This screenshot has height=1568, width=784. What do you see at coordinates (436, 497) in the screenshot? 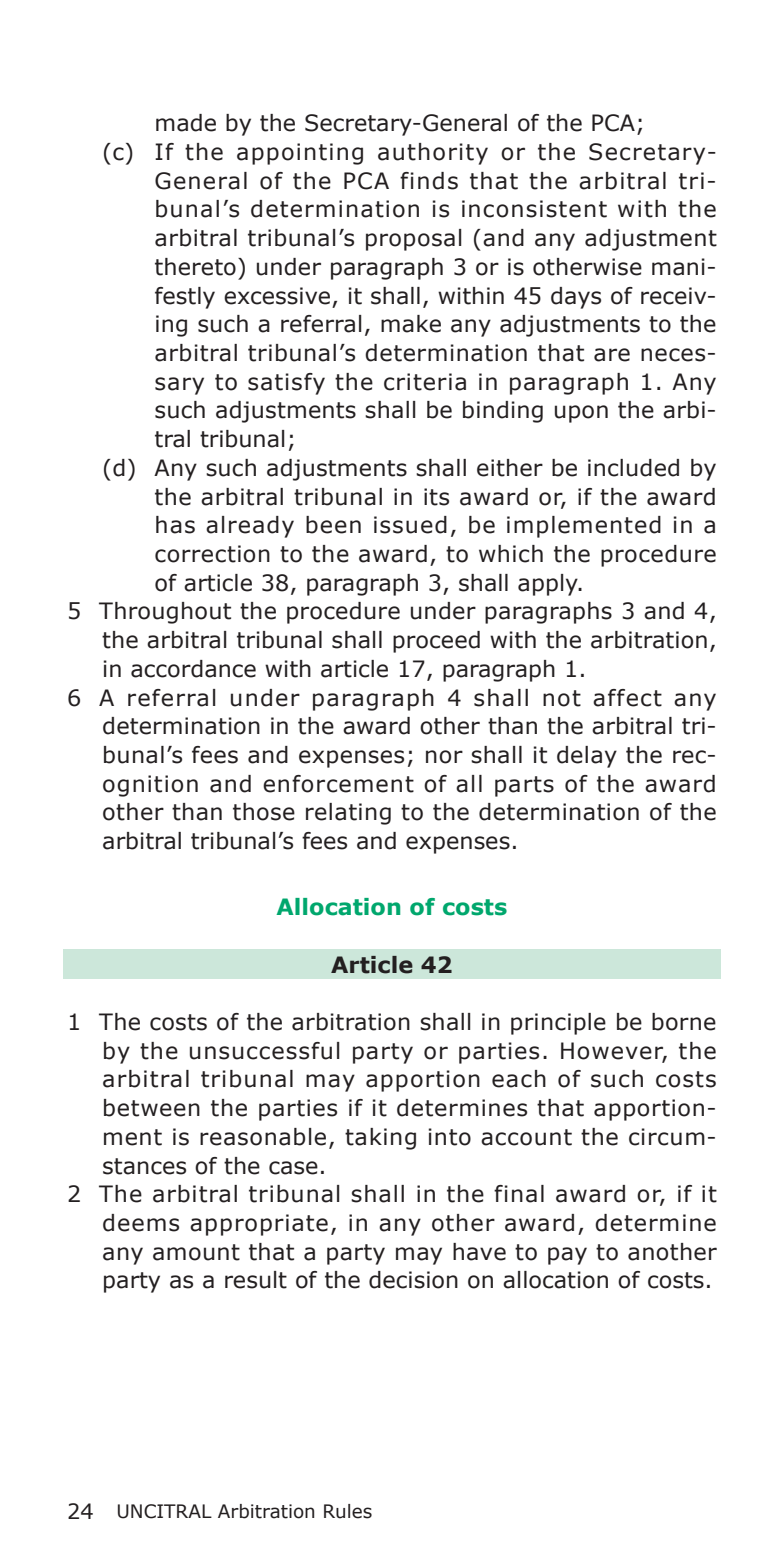
I see `its` at bounding box center [436, 497].
